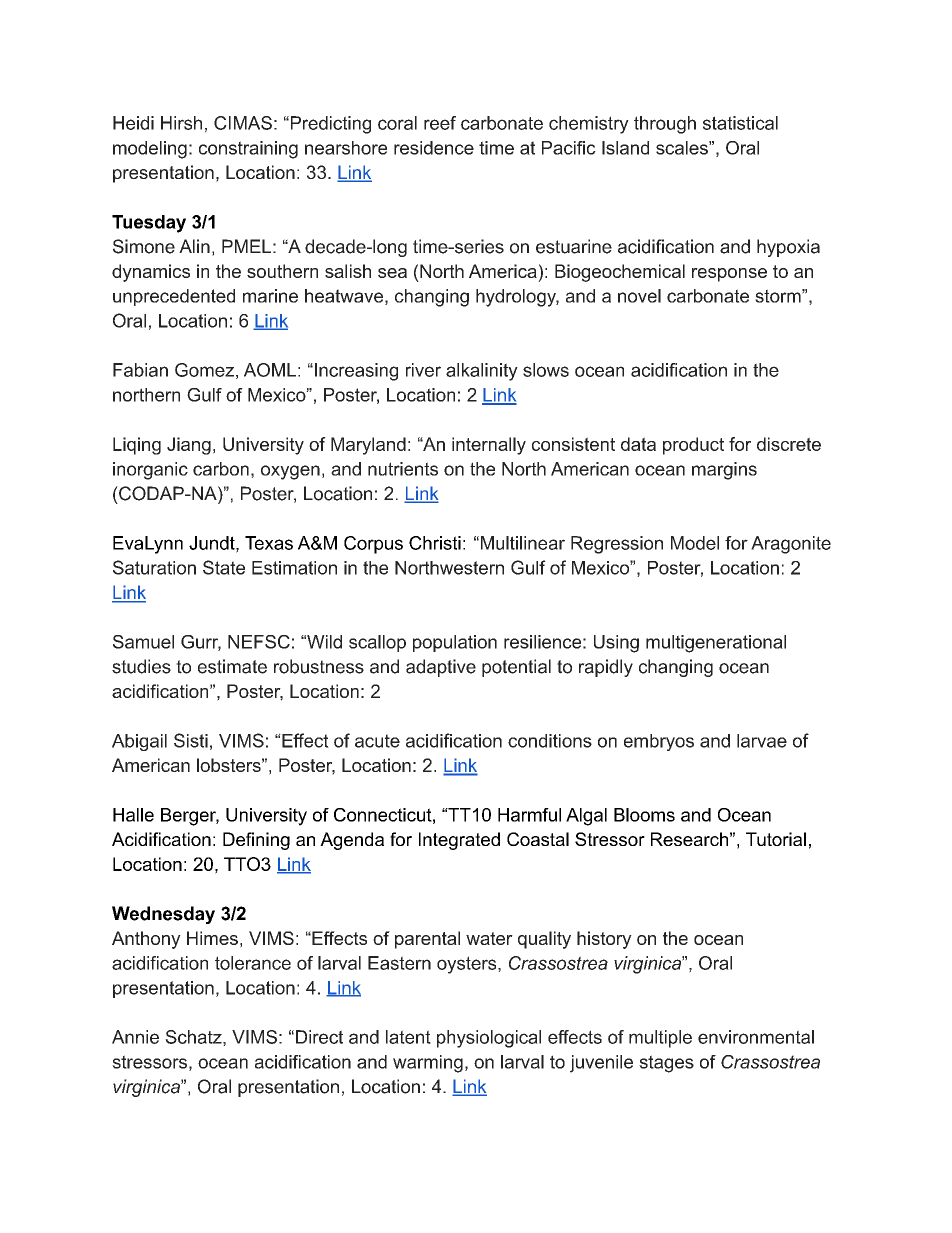  What do you see at coordinates (693, 446) in the screenshot?
I see `product` at bounding box center [693, 446].
